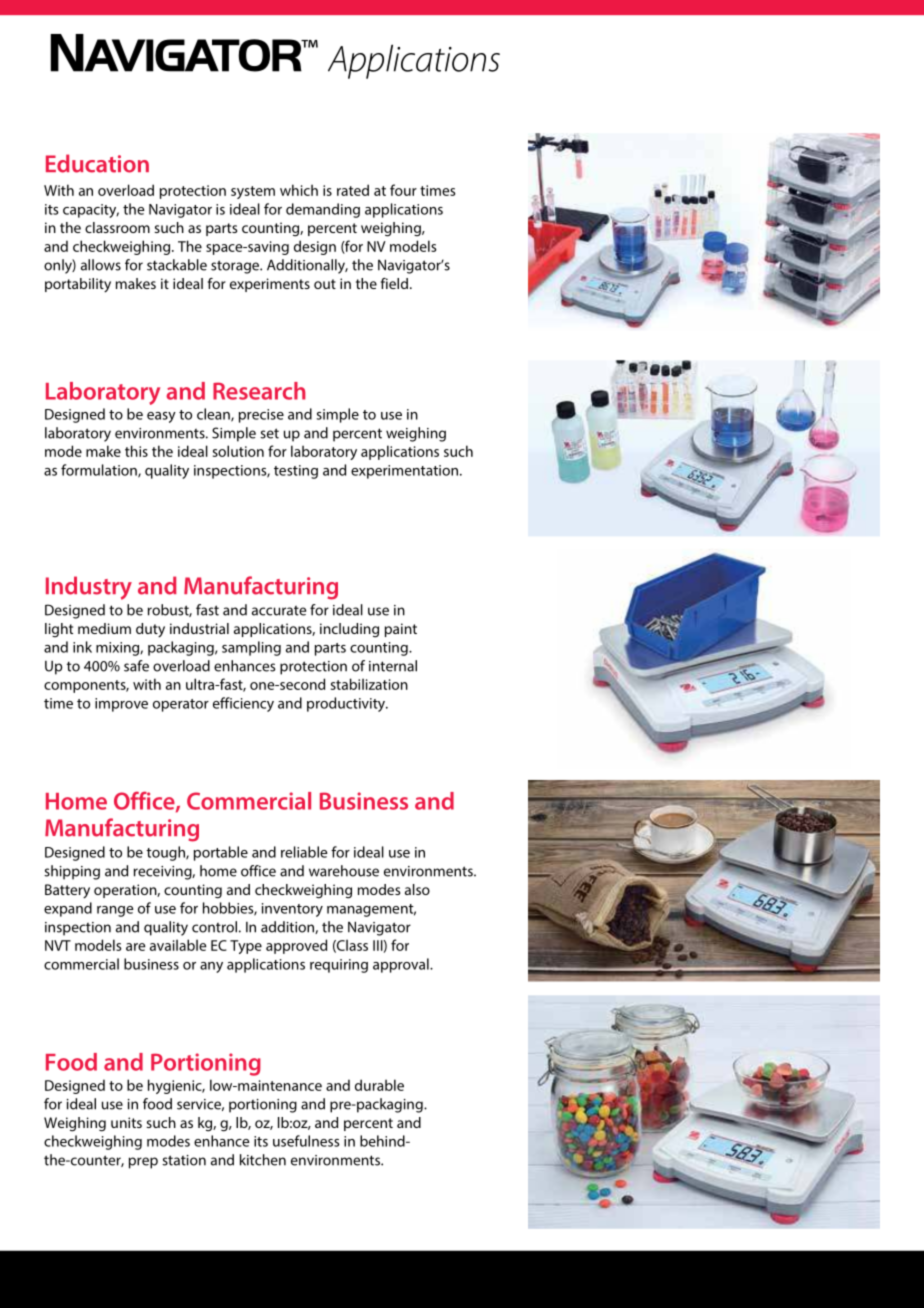  What do you see at coordinates (82, 647) in the screenshot?
I see `ink` at bounding box center [82, 647].
